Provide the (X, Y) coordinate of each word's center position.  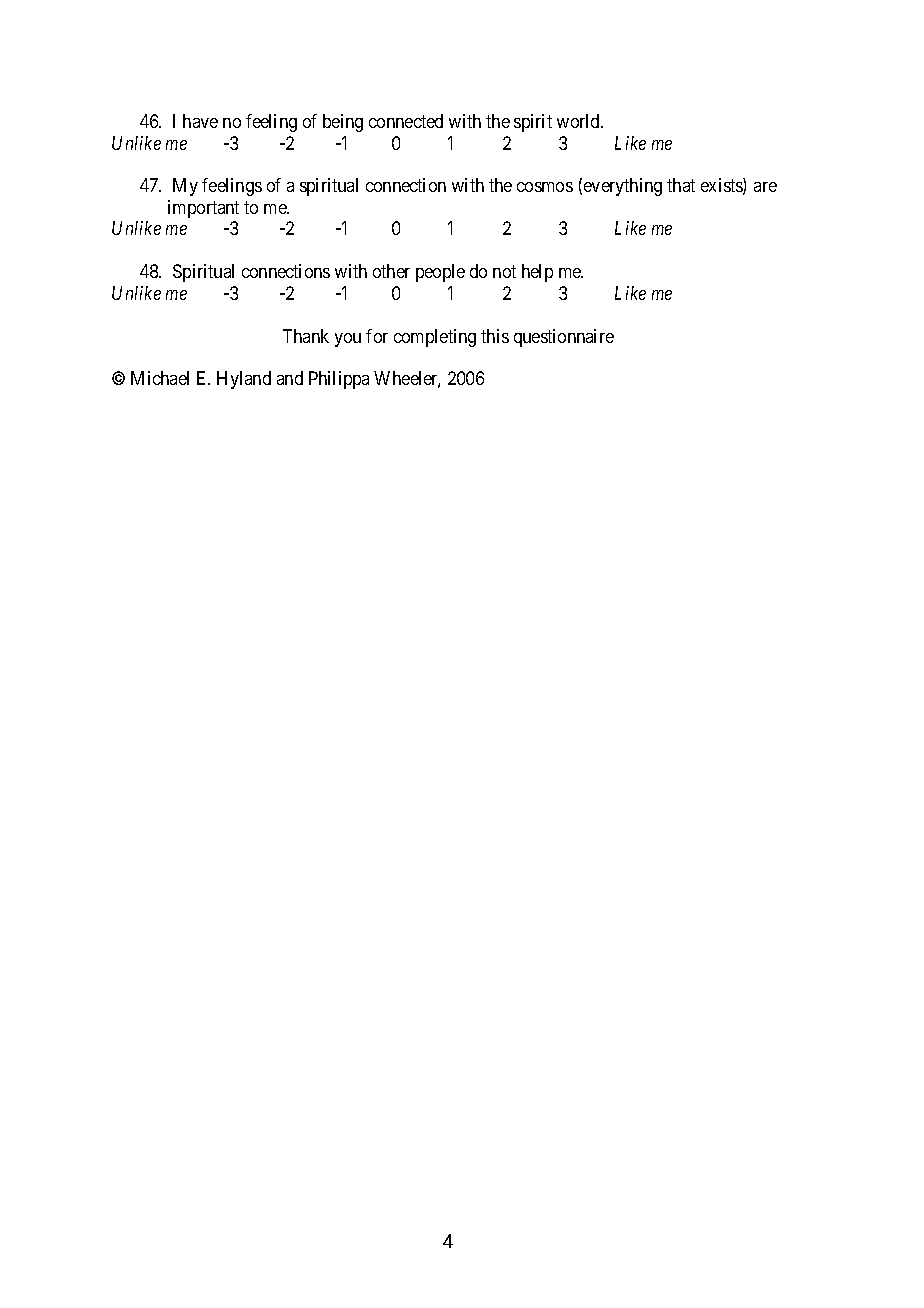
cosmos (545, 187)
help (537, 273)
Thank (306, 336)
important (203, 209)
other (391, 271)
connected (406, 121)
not (504, 271)
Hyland (244, 380)
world (580, 121)
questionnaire (564, 338)
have (200, 121)
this (495, 336)
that (681, 185)
